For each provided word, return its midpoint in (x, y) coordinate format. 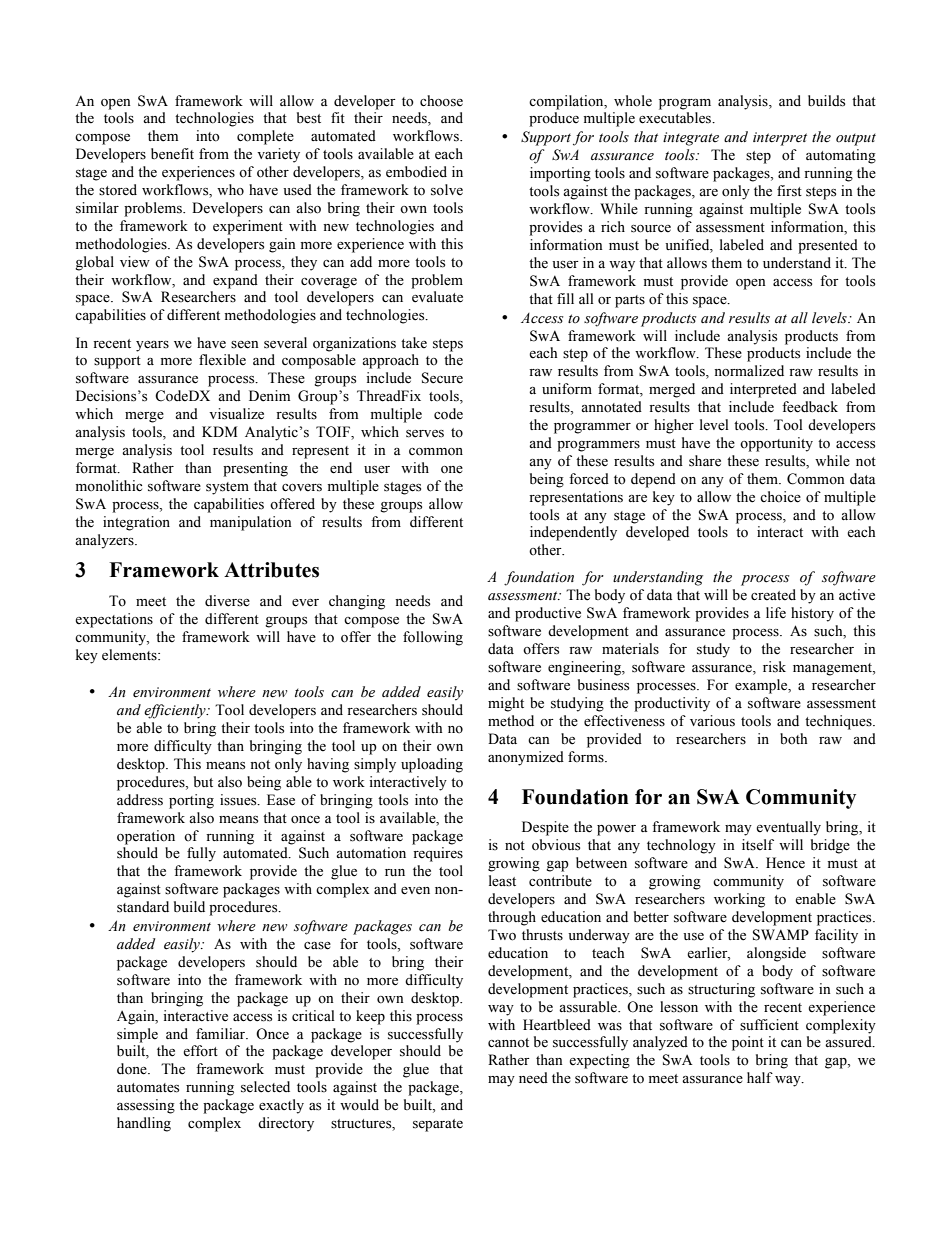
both (793, 739)
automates (148, 1088)
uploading (432, 765)
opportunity (776, 444)
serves (425, 434)
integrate (691, 139)
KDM (219, 431)
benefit (172, 154)
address (140, 800)
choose (441, 101)
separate (438, 1125)
